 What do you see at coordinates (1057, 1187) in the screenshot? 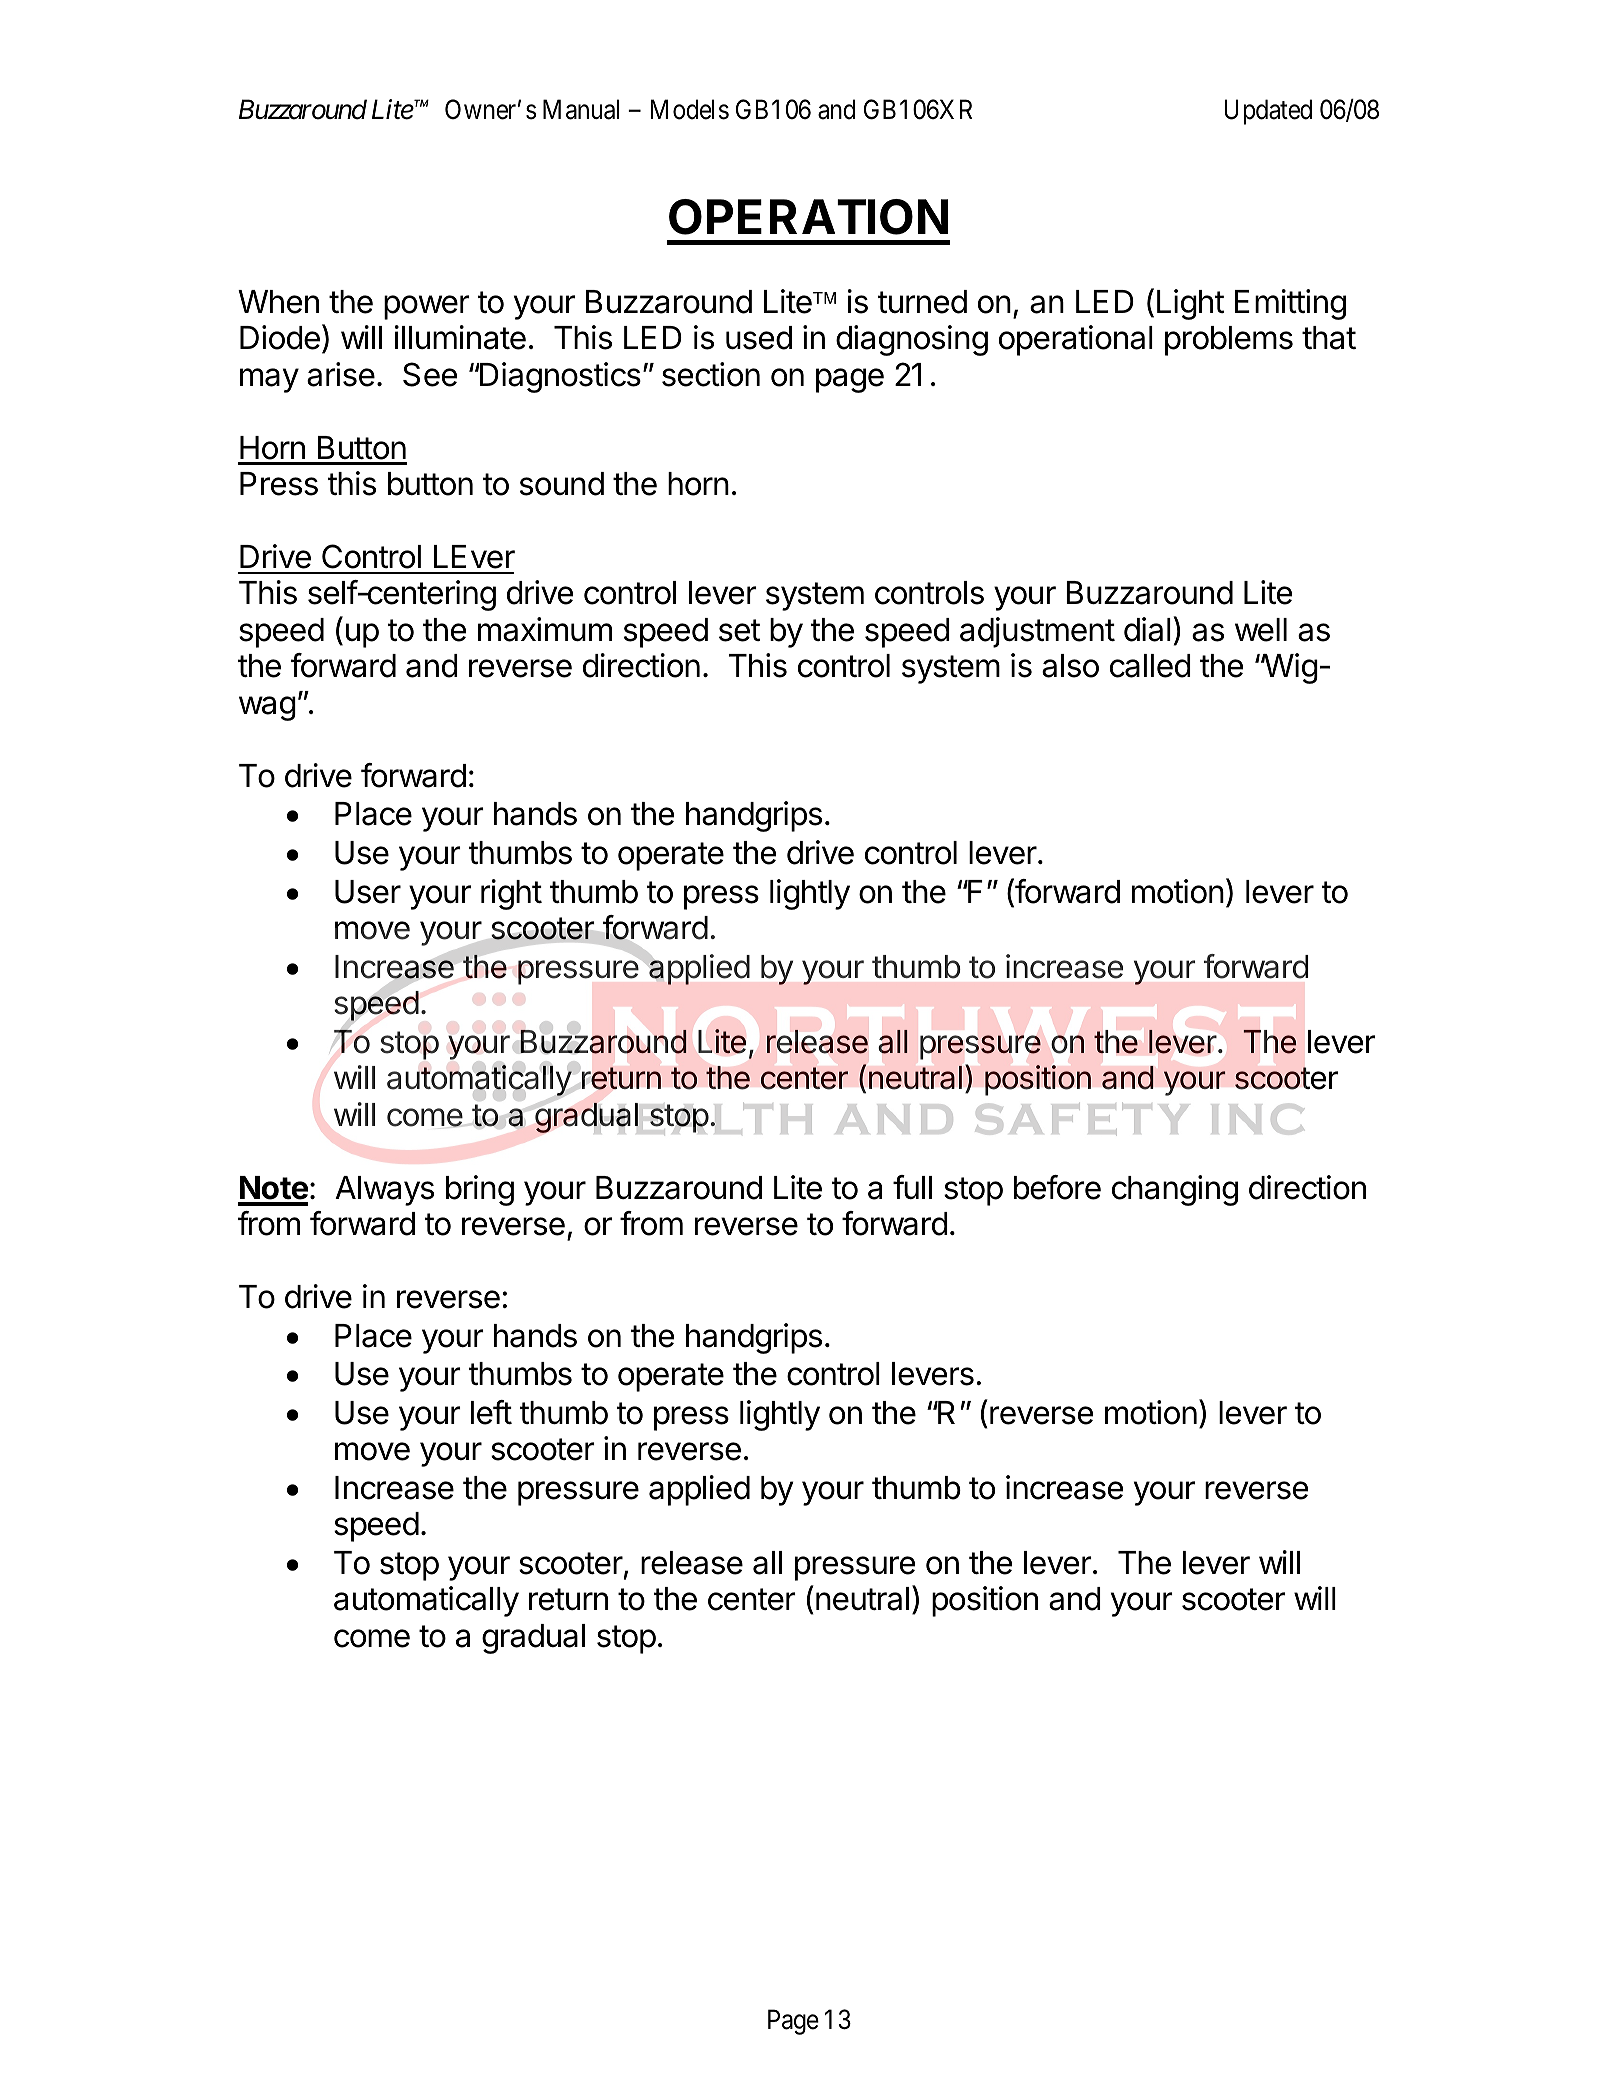
I see `before` at bounding box center [1057, 1187].
